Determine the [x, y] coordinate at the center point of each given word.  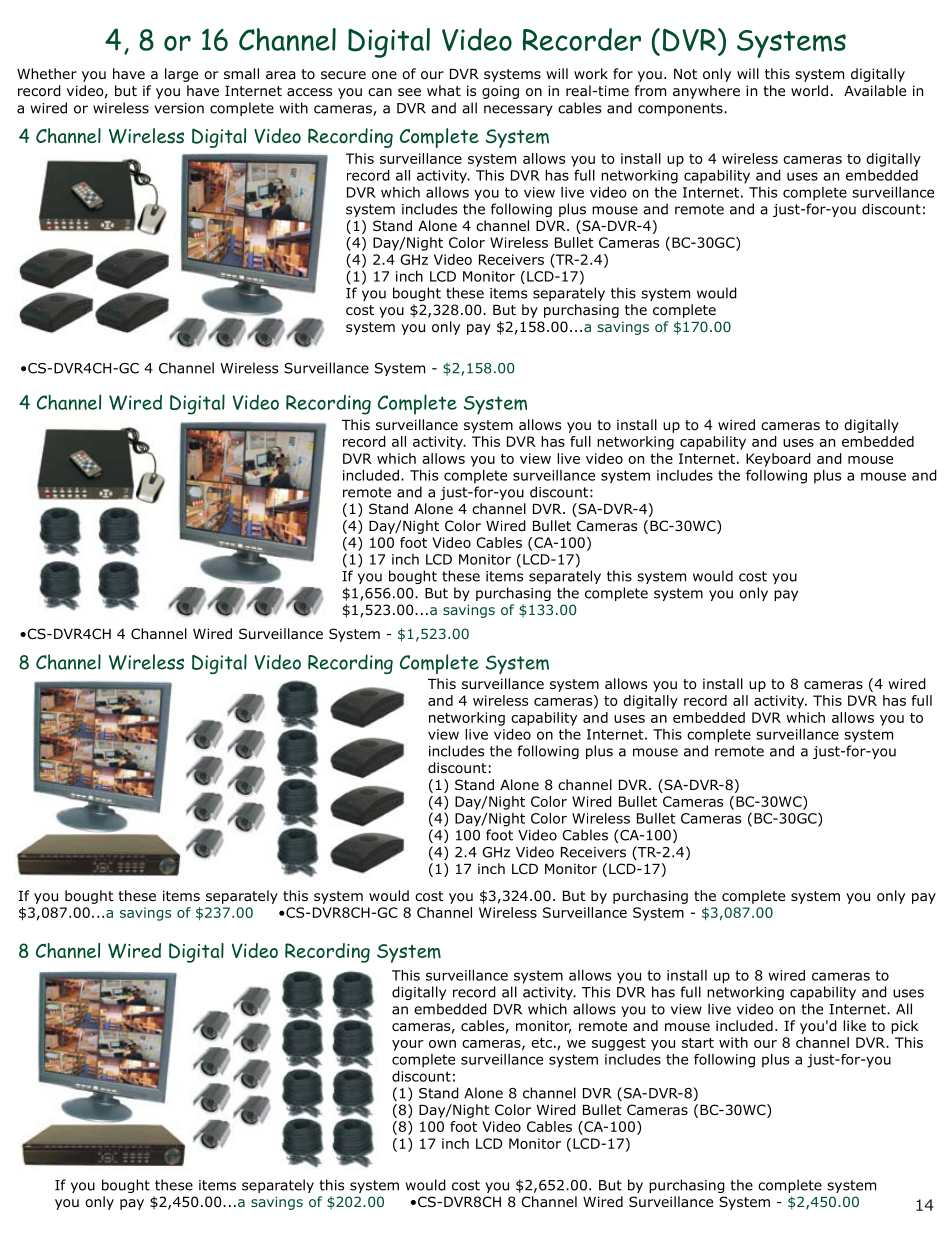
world [809, 91]
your [408, 1045]
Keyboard [778, 460]
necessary [518, 110]
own [442, 1044]
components [681, 109]
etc [541, 1043]
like [854, 1025]
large [181, 75]
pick [904, 1027]
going [500, 92]
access [309, 92]
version [179, 108]
